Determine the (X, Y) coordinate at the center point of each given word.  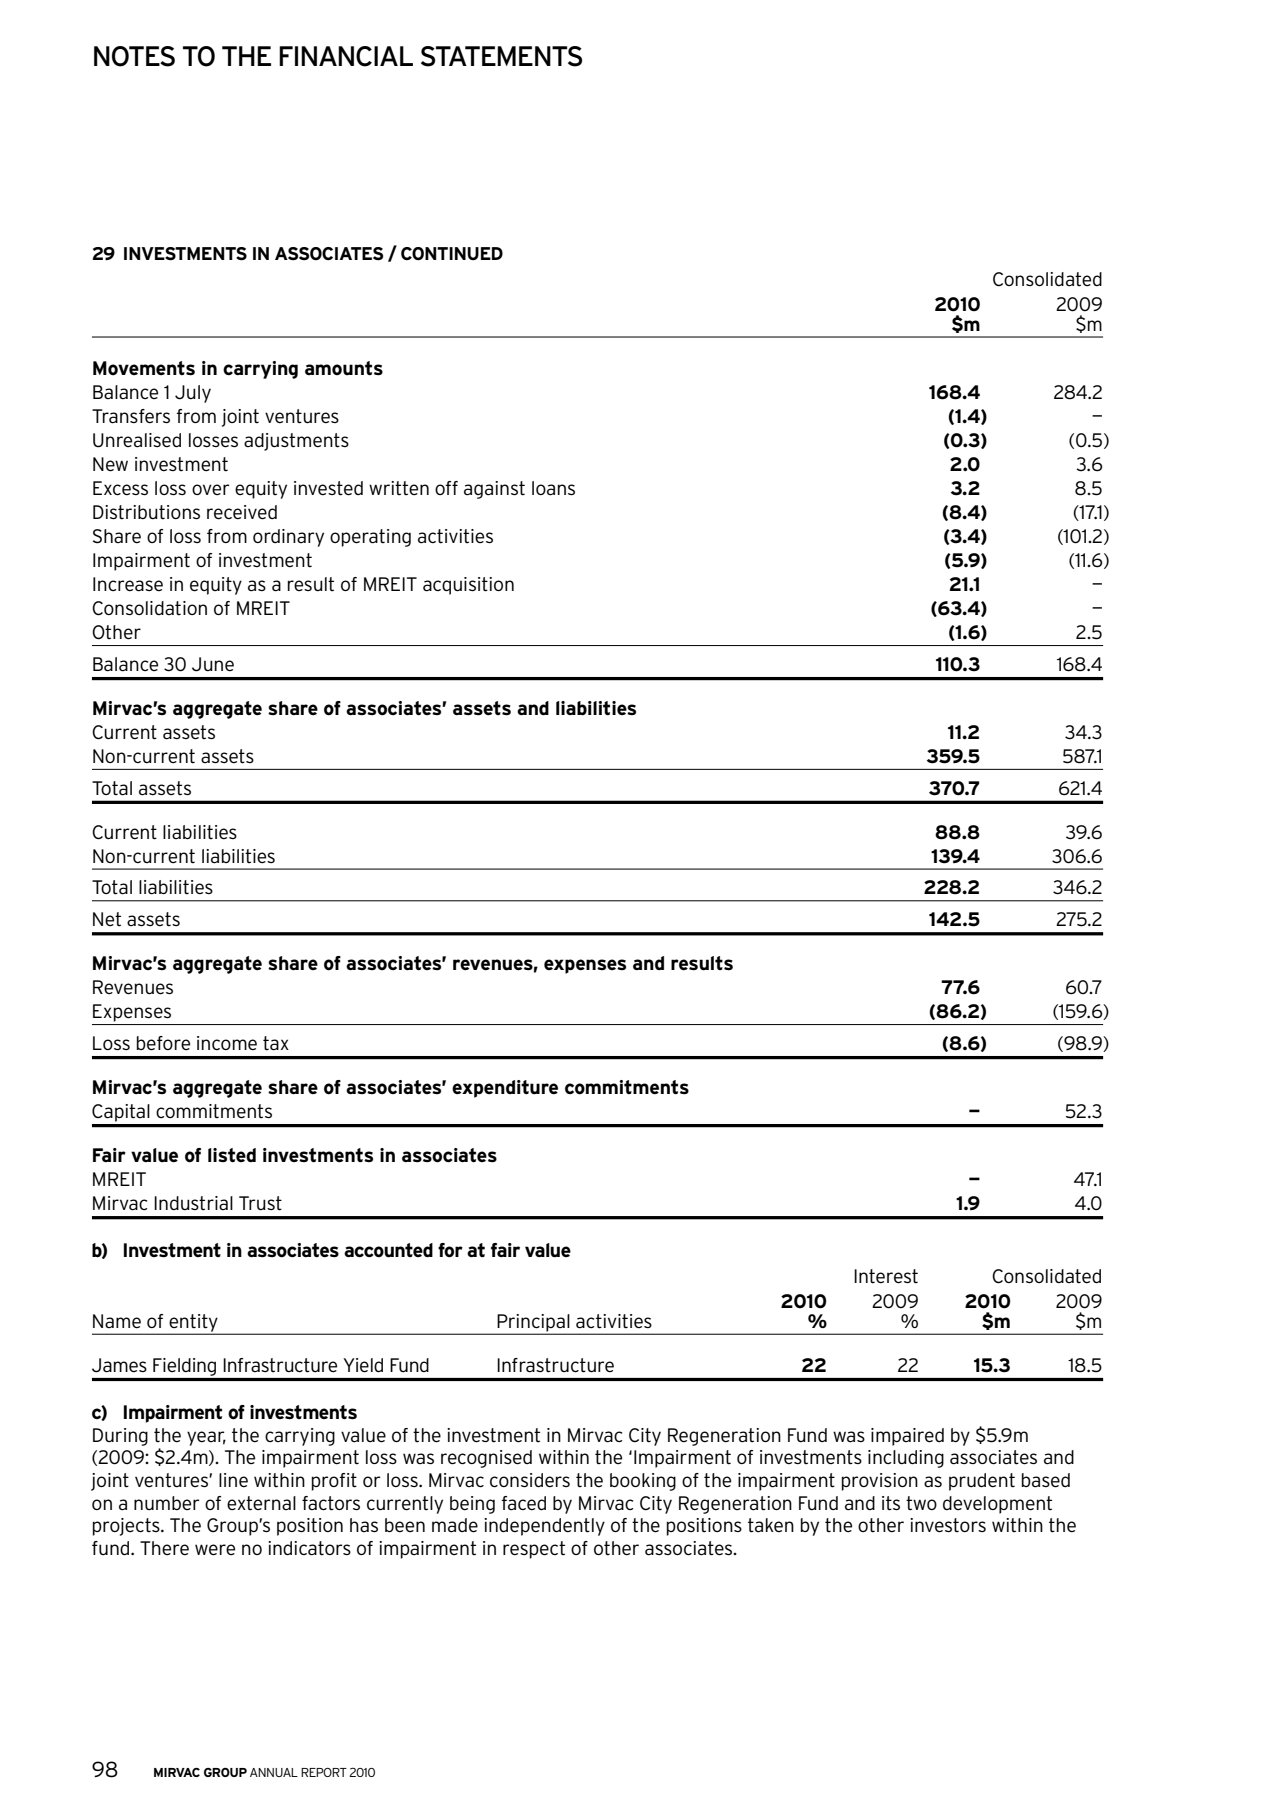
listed (232, 1155)
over (210, 489)
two (921, 1503)
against (494, 490)
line (233, 1480)
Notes (134, 56)
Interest (886, 1276)
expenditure (505, 1089)
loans (553, 488)
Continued (452, 253)
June (213, 664)
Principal (533, 1324)
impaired (907, 1437)
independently (544, 1527)
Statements (501, 56)
